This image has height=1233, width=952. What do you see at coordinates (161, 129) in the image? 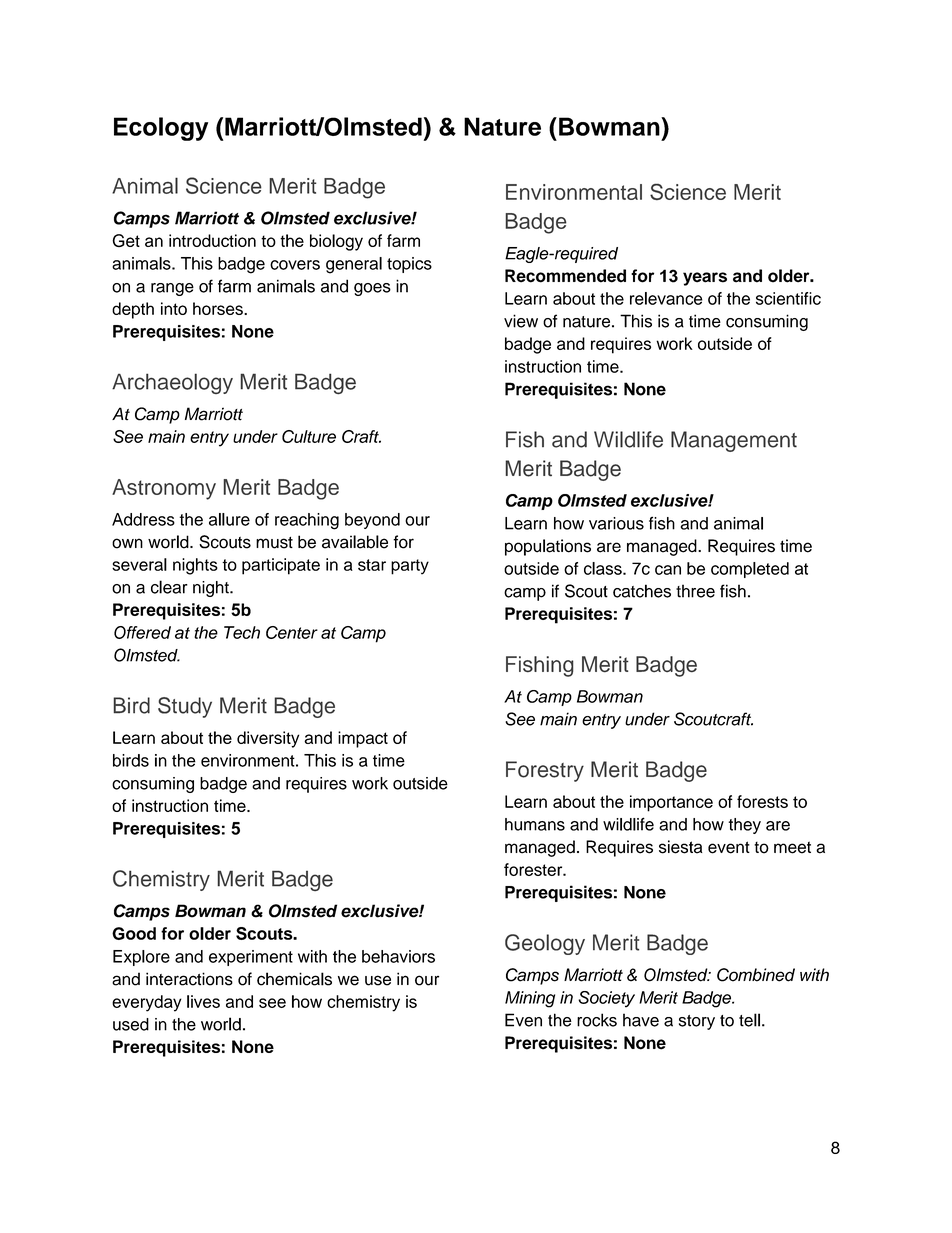
I see `Ecology` at bounding box center [161, 129].
